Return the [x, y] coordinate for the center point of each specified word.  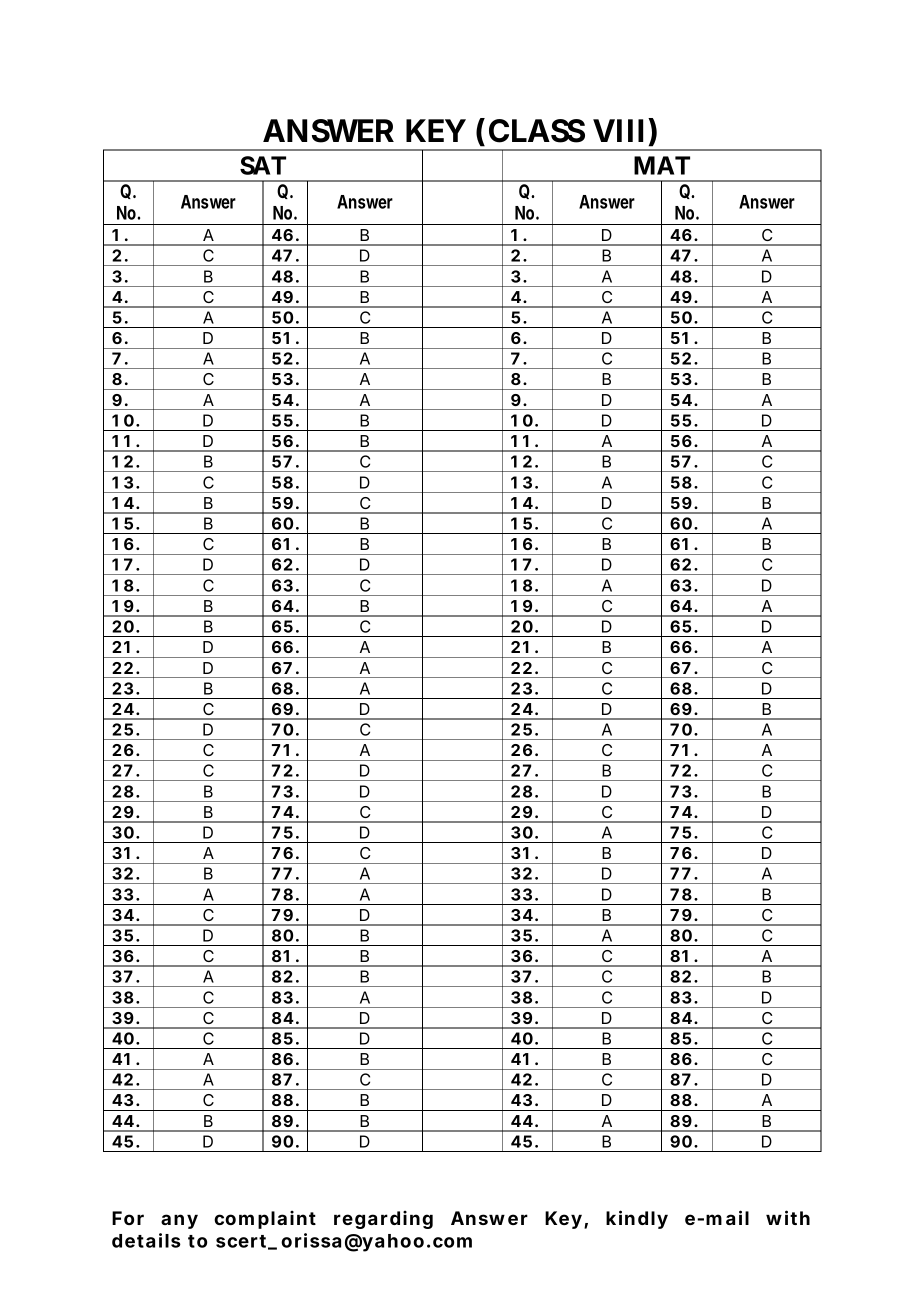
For [128, 1218]
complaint [265, 1220]
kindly [637, 1219]
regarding [383, 1220]
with [788, 1217]
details [146, 1240]
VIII [618, 130]
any [179, 1221]
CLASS [537, 131]
